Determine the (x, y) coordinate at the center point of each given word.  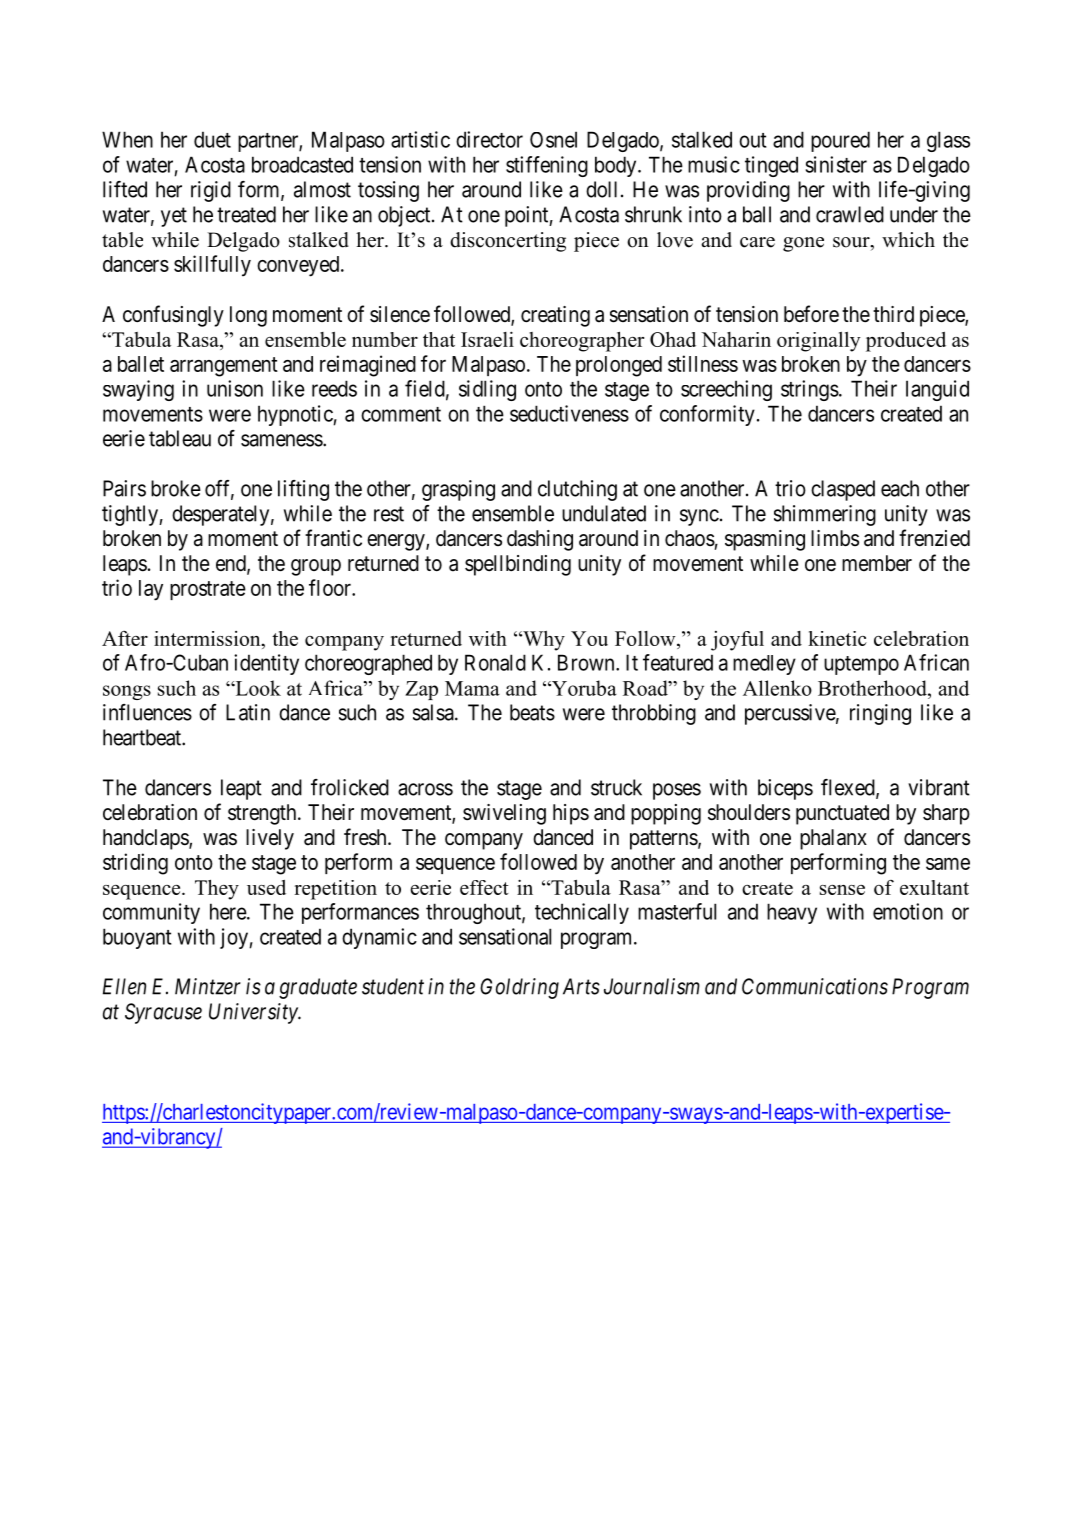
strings (810, 390)
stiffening (547, 166)
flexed (849, 788)
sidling (487, 390)
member (877, 563)
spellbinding (518, 565)
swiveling (504, 814)
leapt (241, 789)
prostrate (208, 590)
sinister (836, 164)
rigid (211, 191)
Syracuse (163, 1013)
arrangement (224, 367)
